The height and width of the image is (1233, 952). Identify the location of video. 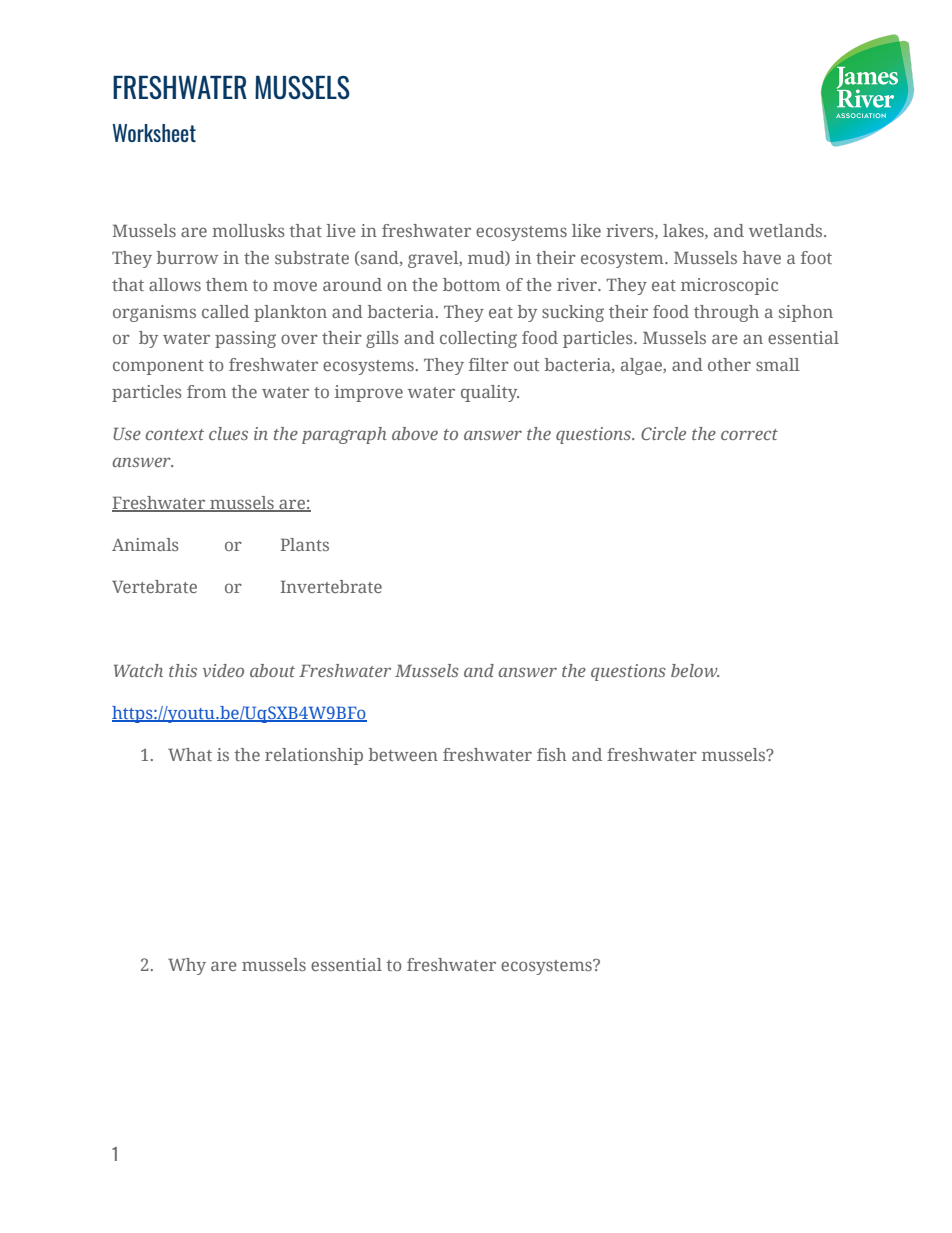
(223, 670).
